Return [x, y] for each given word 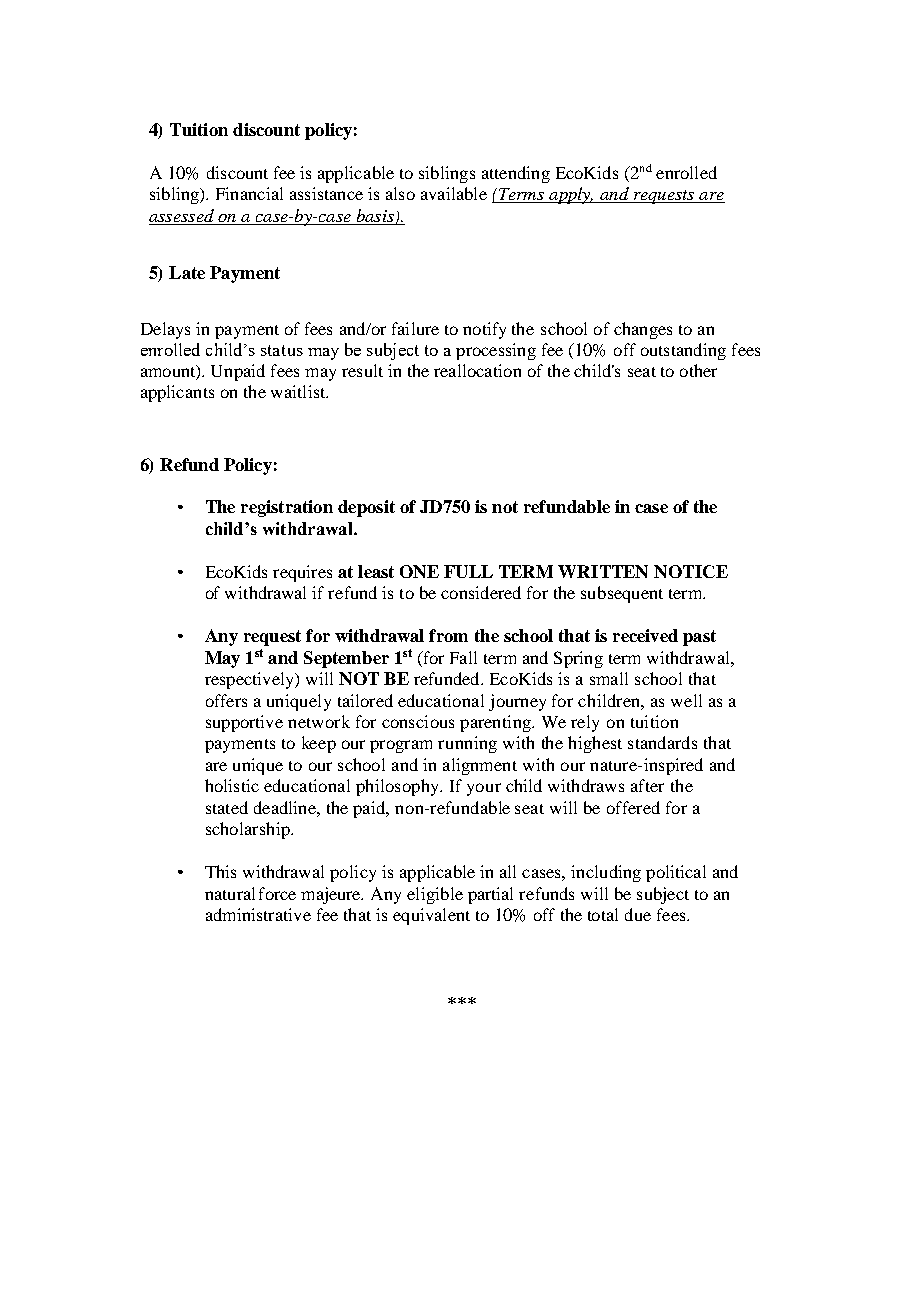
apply [570, 195]
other [698, 370]
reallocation [477, 370]
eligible [435, 895]
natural [230, 893]
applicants [177, 393]
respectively [250, 680]
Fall [463, 657]
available [454, 193]
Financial [249, 193]
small [609, 678]
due [638, 914]
